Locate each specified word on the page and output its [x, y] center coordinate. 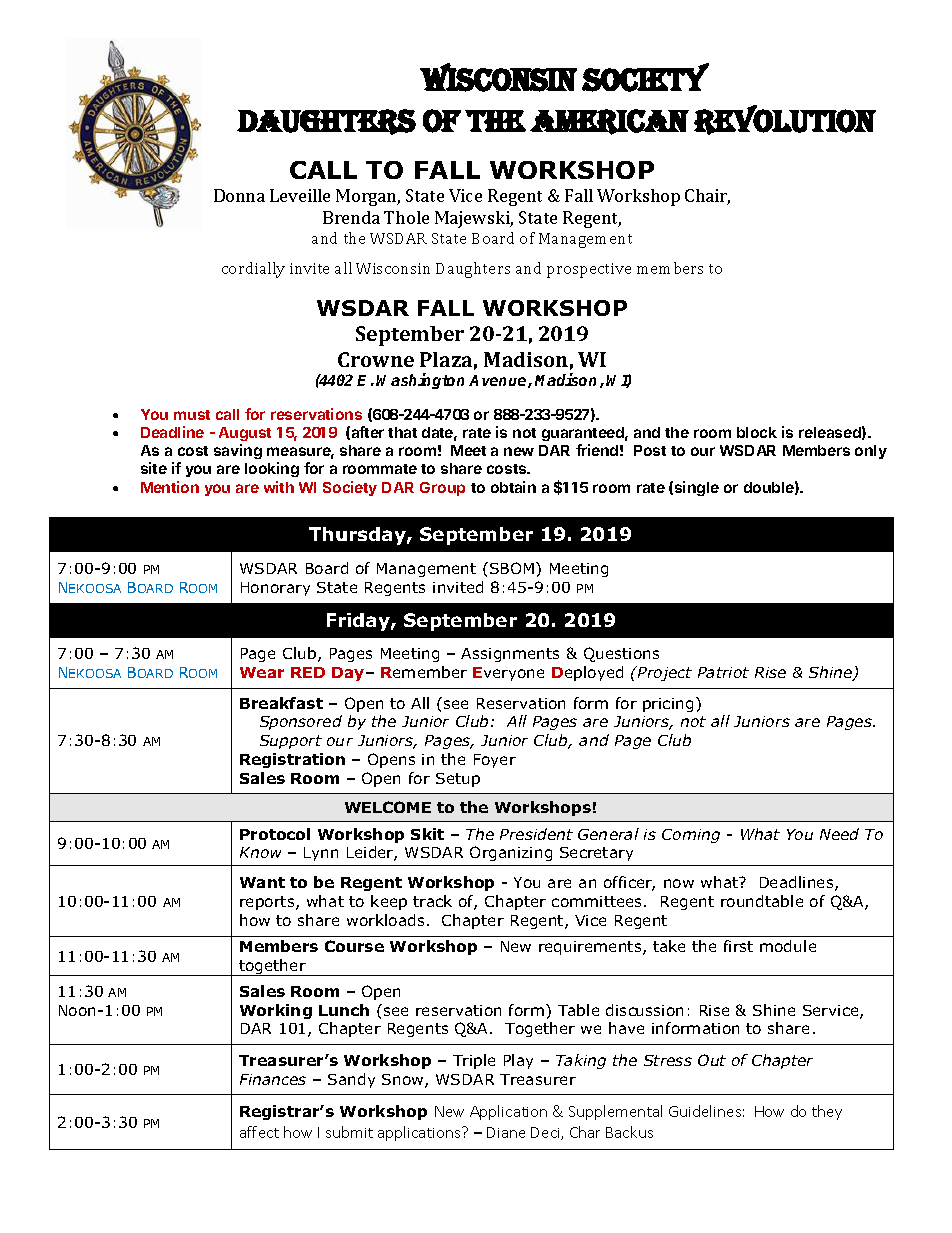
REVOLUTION [785, 120]
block [757, 432]
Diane [506, 1132]
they [827, 1112]
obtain [513, 487]
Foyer [495, 761]
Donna [239, 195]
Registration [292, 760]
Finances [273, 1079]
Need [839, 834]
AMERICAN [609, 122]
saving [238, 451]
